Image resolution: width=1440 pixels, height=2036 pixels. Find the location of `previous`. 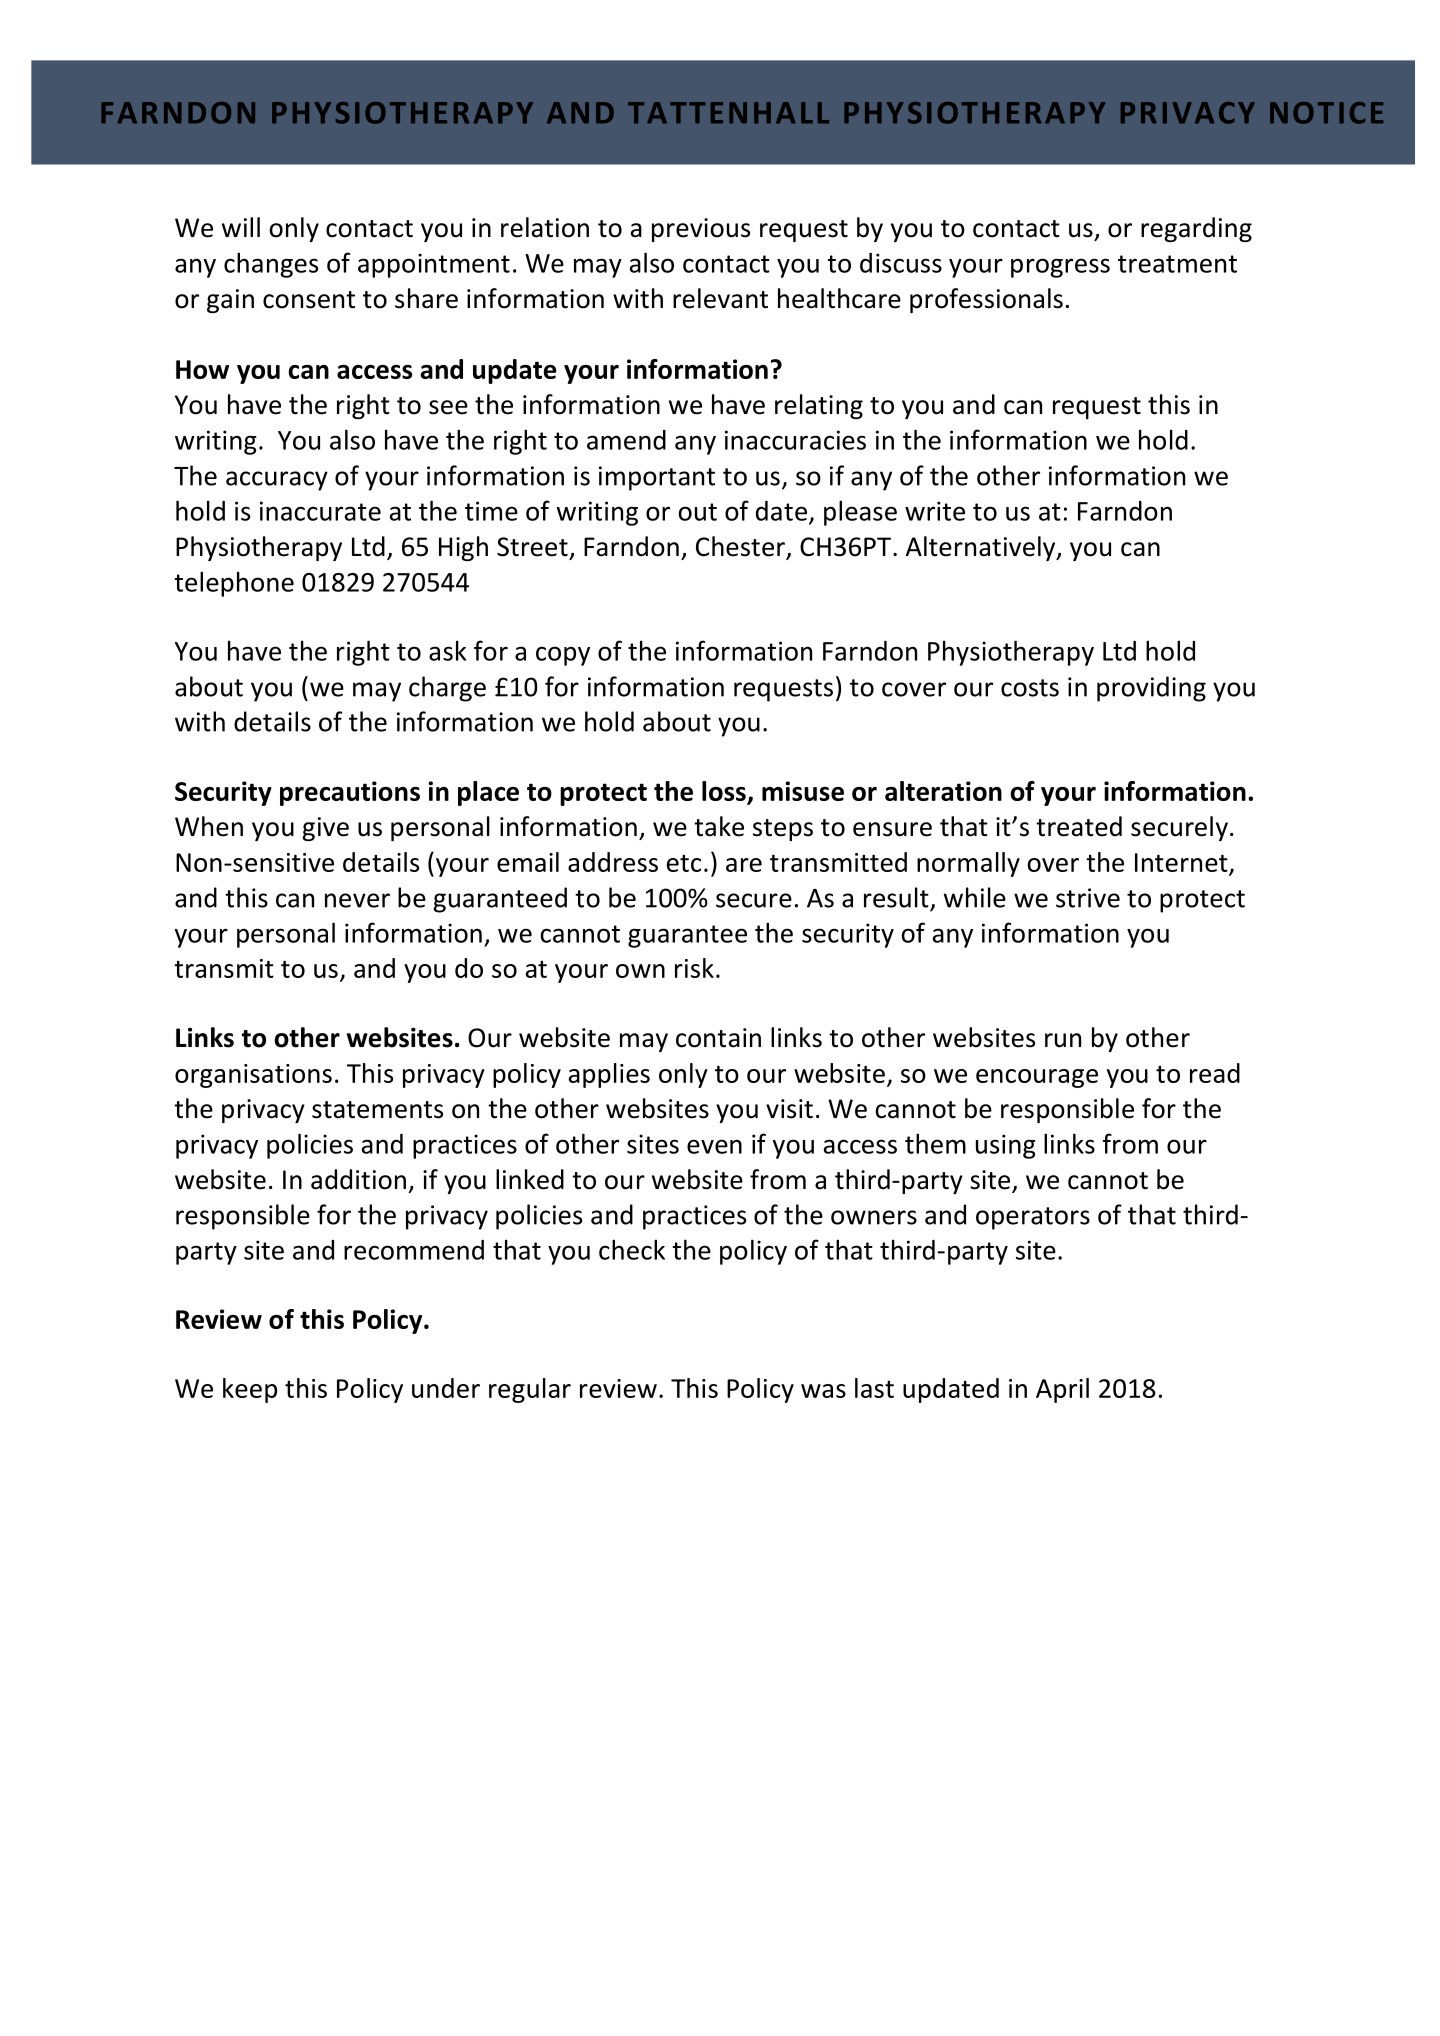

previous is located at coordinates (701, 230).
